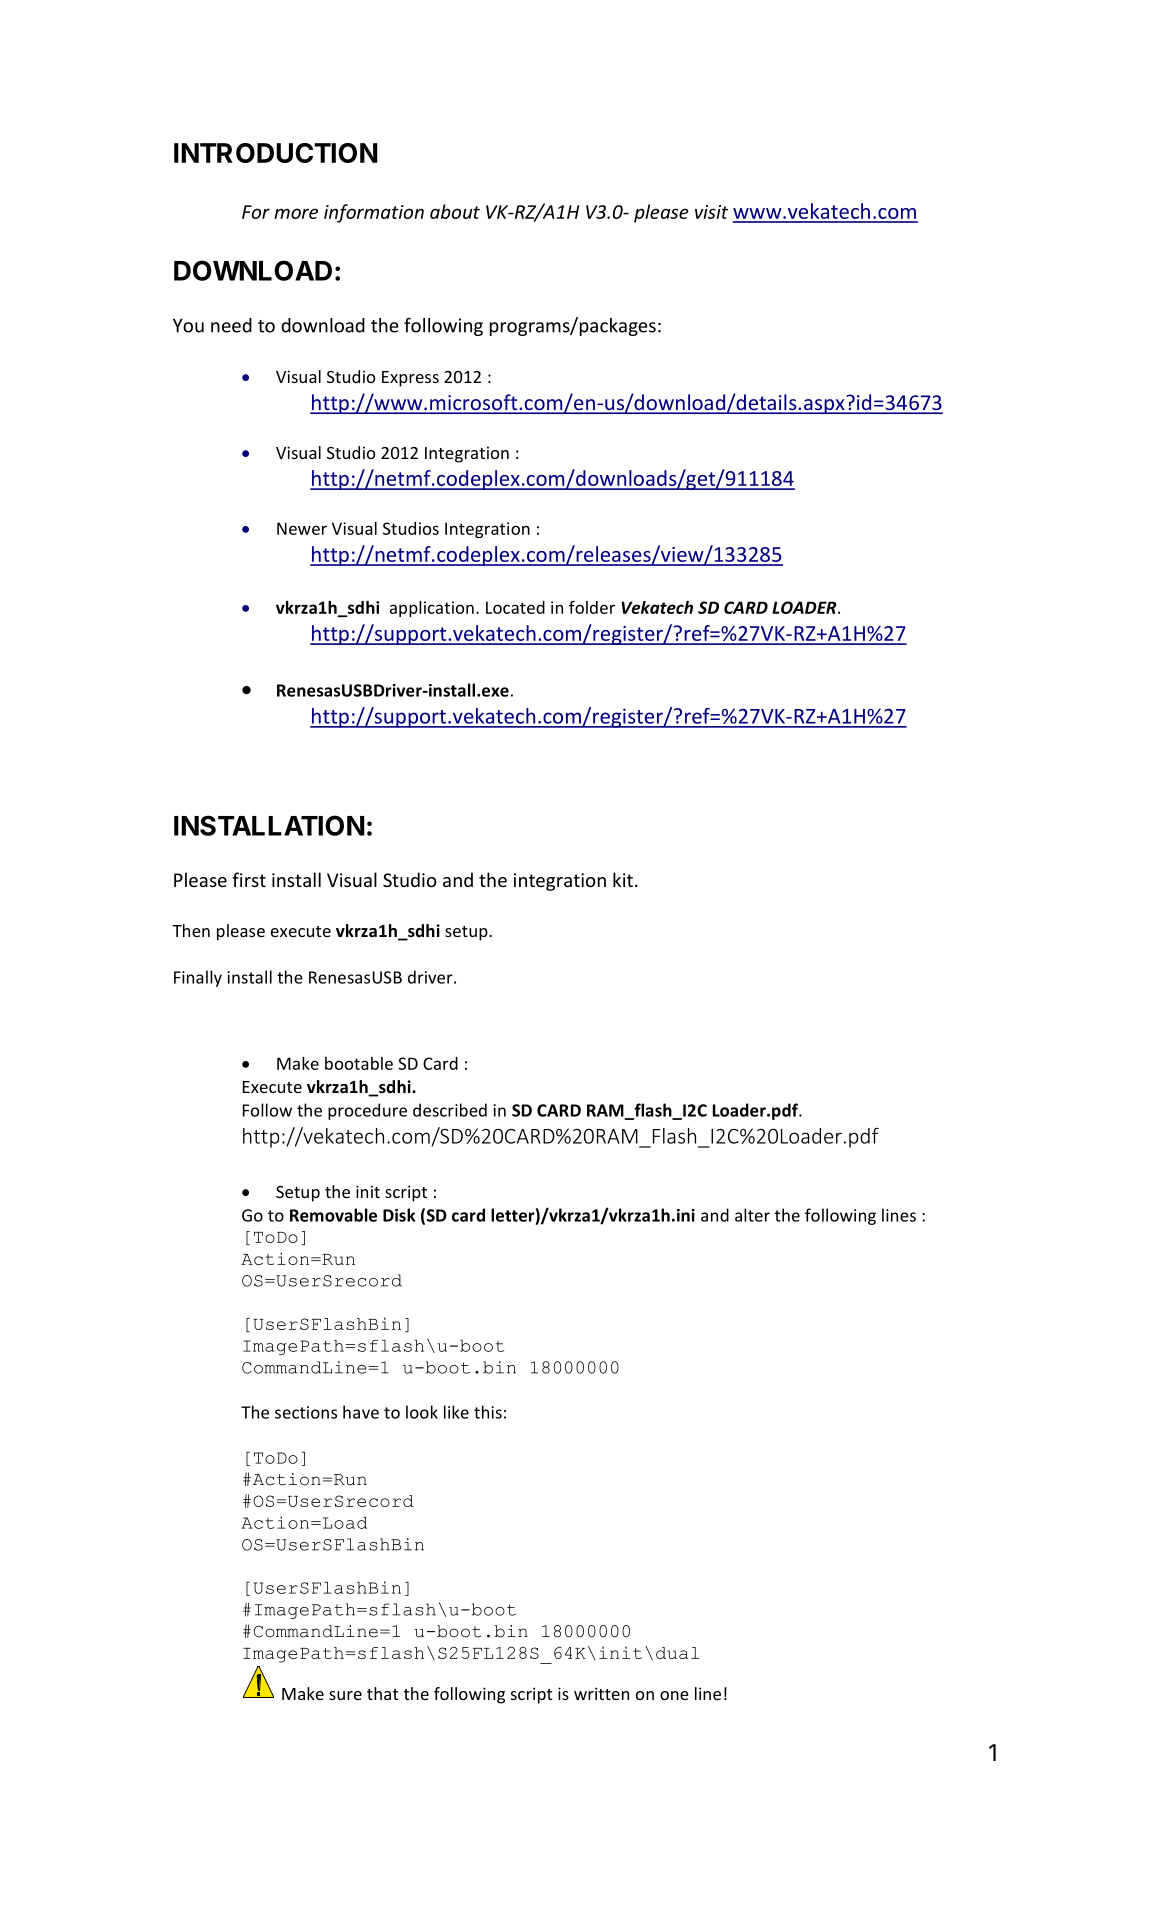 The image size is (1172, 1931). Describe the element at coordinates (276, 153) in the screenshot. I see `INTRODUCTION` at that location.
